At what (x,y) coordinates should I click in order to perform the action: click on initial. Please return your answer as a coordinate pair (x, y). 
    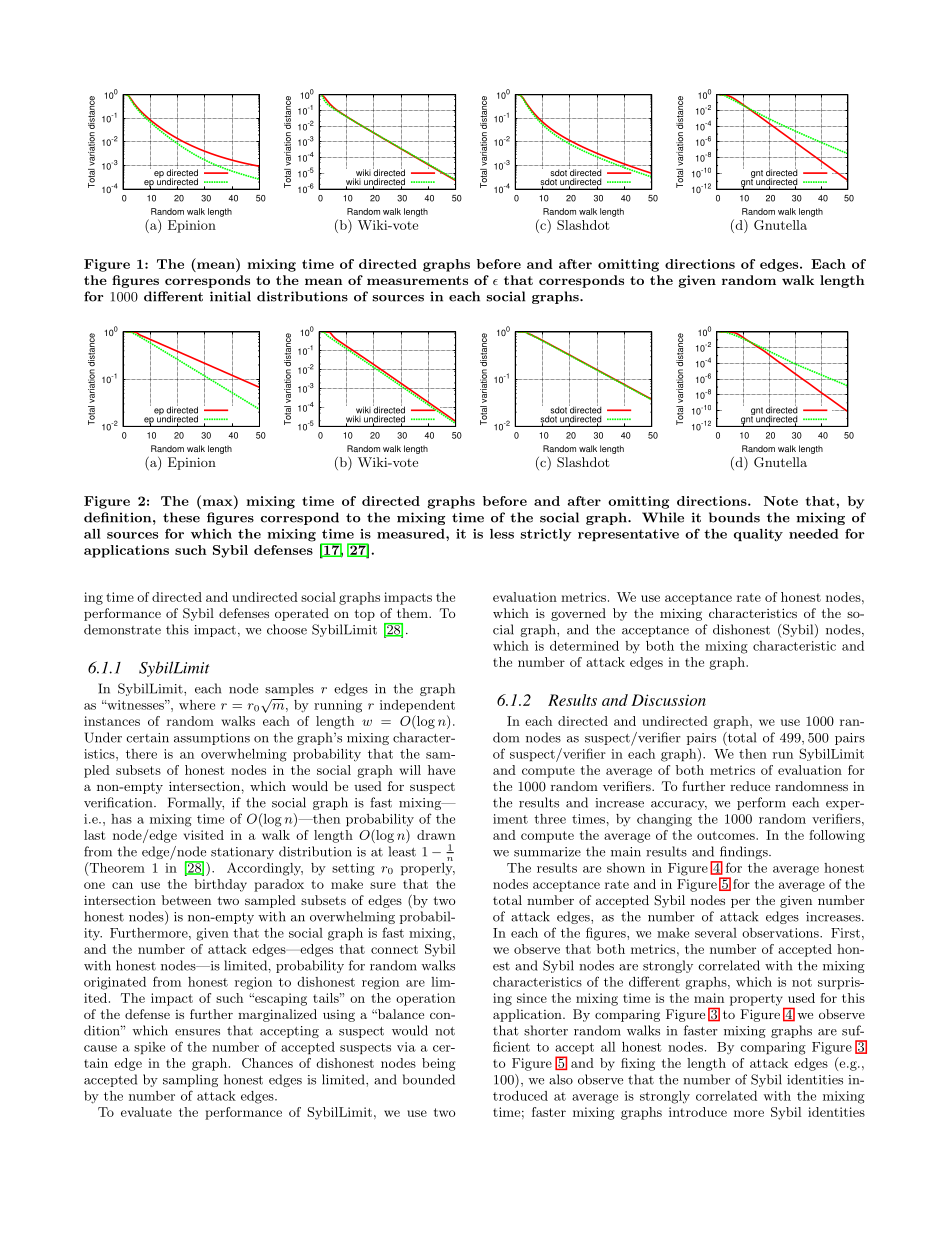
    Looking at the image, I should click on (230, 296).
